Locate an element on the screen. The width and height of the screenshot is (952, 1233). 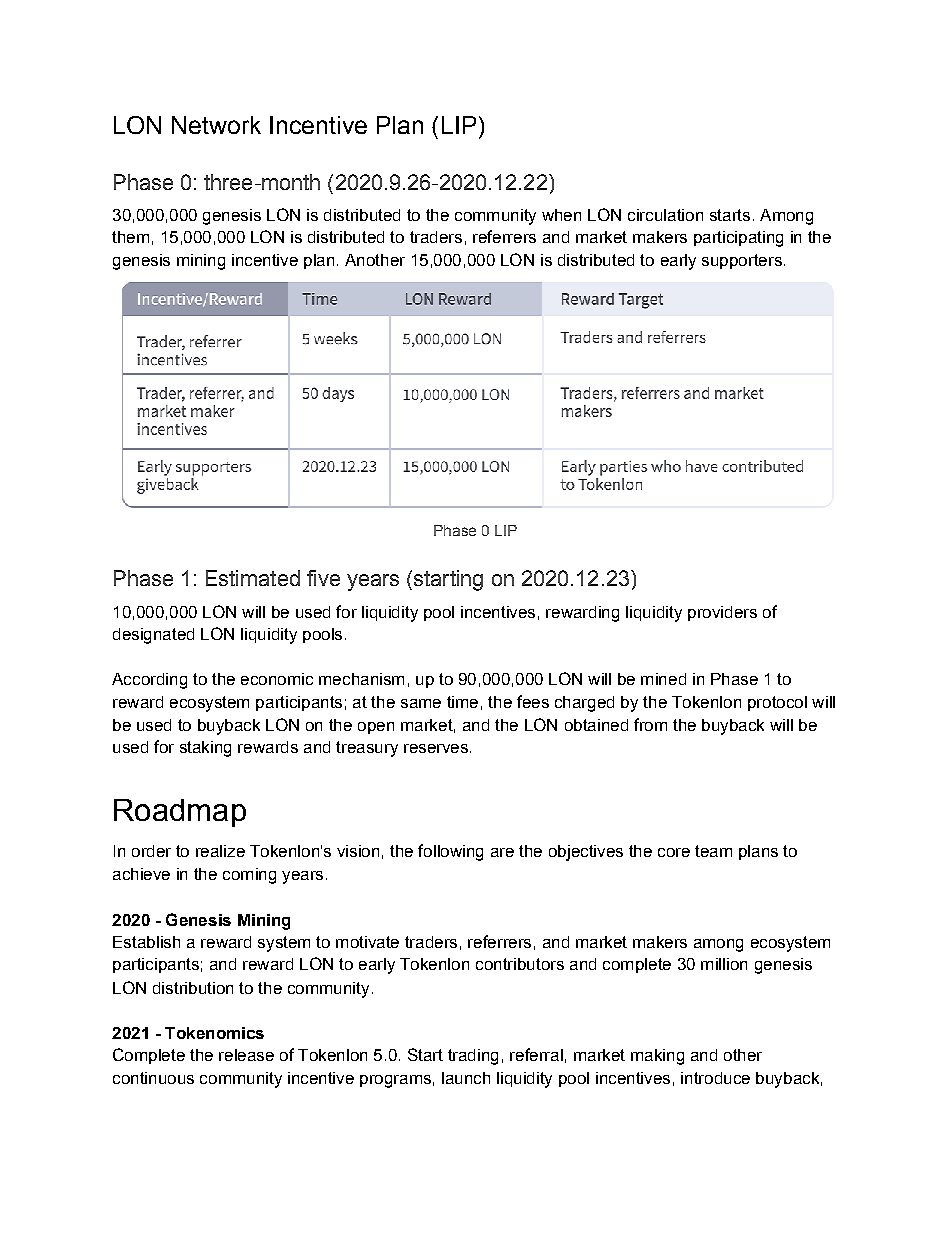
five is located at coordinates (323, 578).
